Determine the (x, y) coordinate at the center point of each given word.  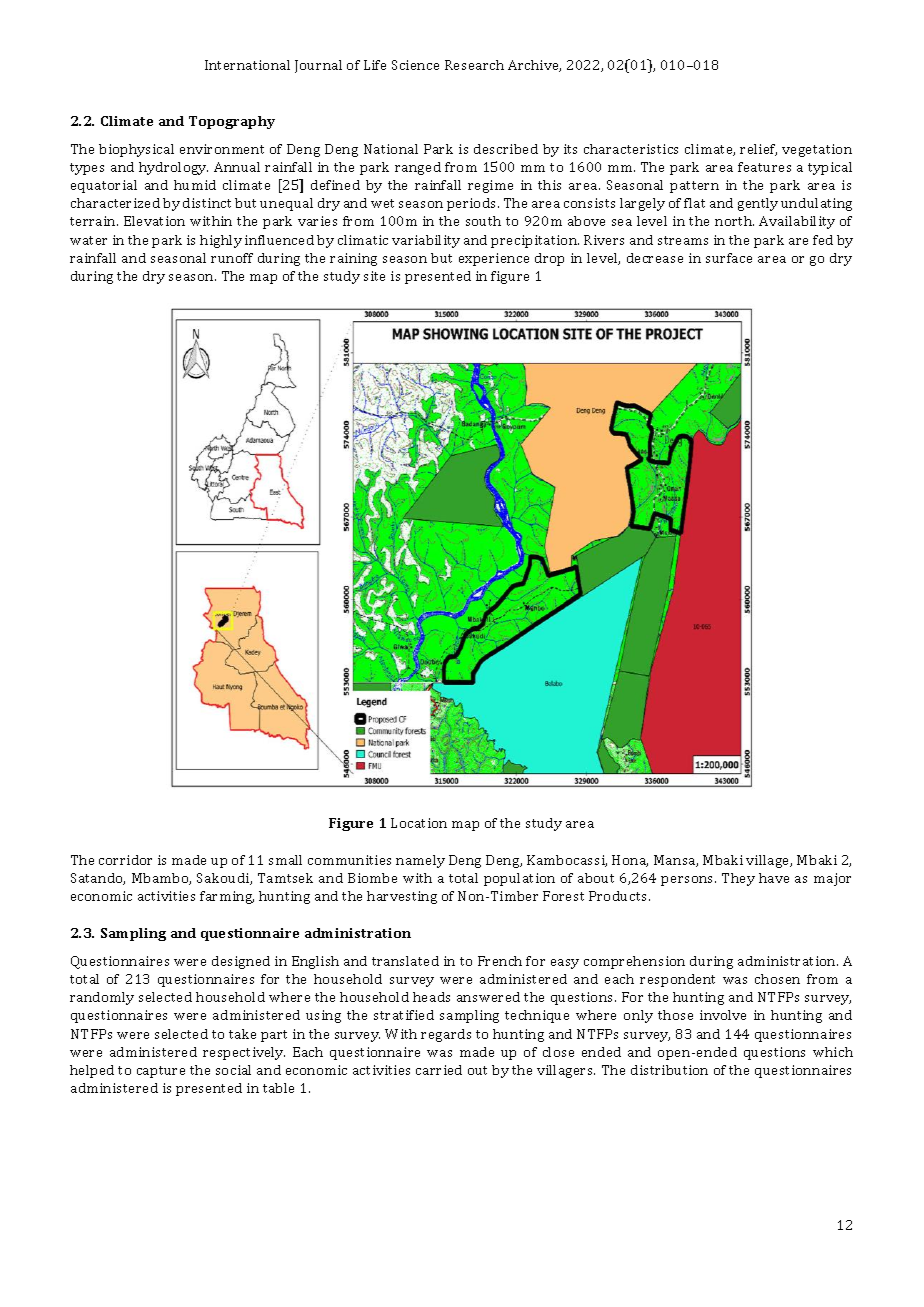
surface (729, 258)
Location (419, 823)
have (774, 878)
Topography (232, 122)
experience (494, 259)
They (738, 879)
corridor (125, 860)
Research (474, 65)
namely (420, 861)
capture (161, 1072)
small (285, 860)
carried (439, 1070)
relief (758, 150)
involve (723, 1015)
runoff (232, 258)
